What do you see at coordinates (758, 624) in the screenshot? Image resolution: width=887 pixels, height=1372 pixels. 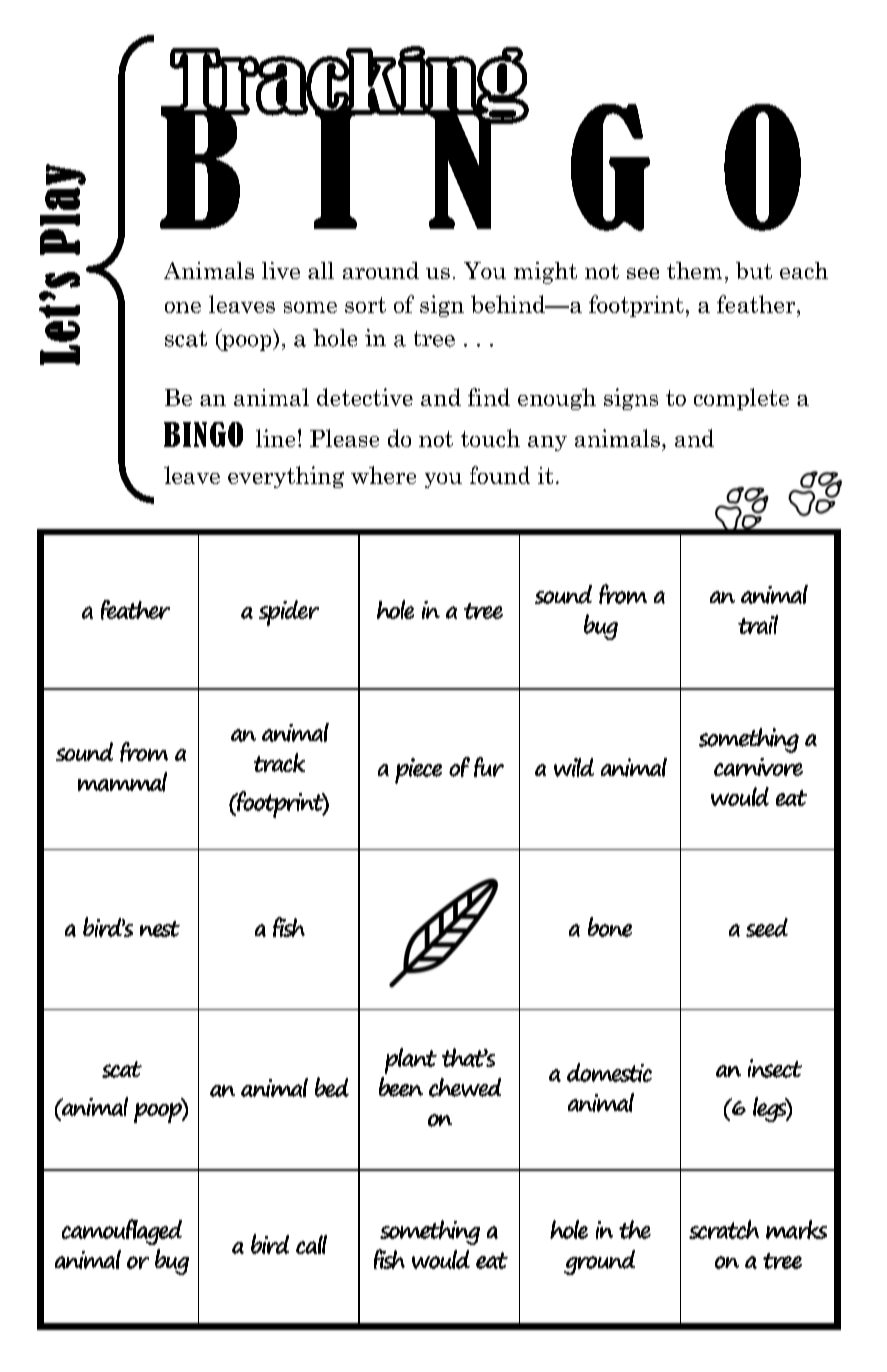 I see `trail` at bounding box center [758, 624].
